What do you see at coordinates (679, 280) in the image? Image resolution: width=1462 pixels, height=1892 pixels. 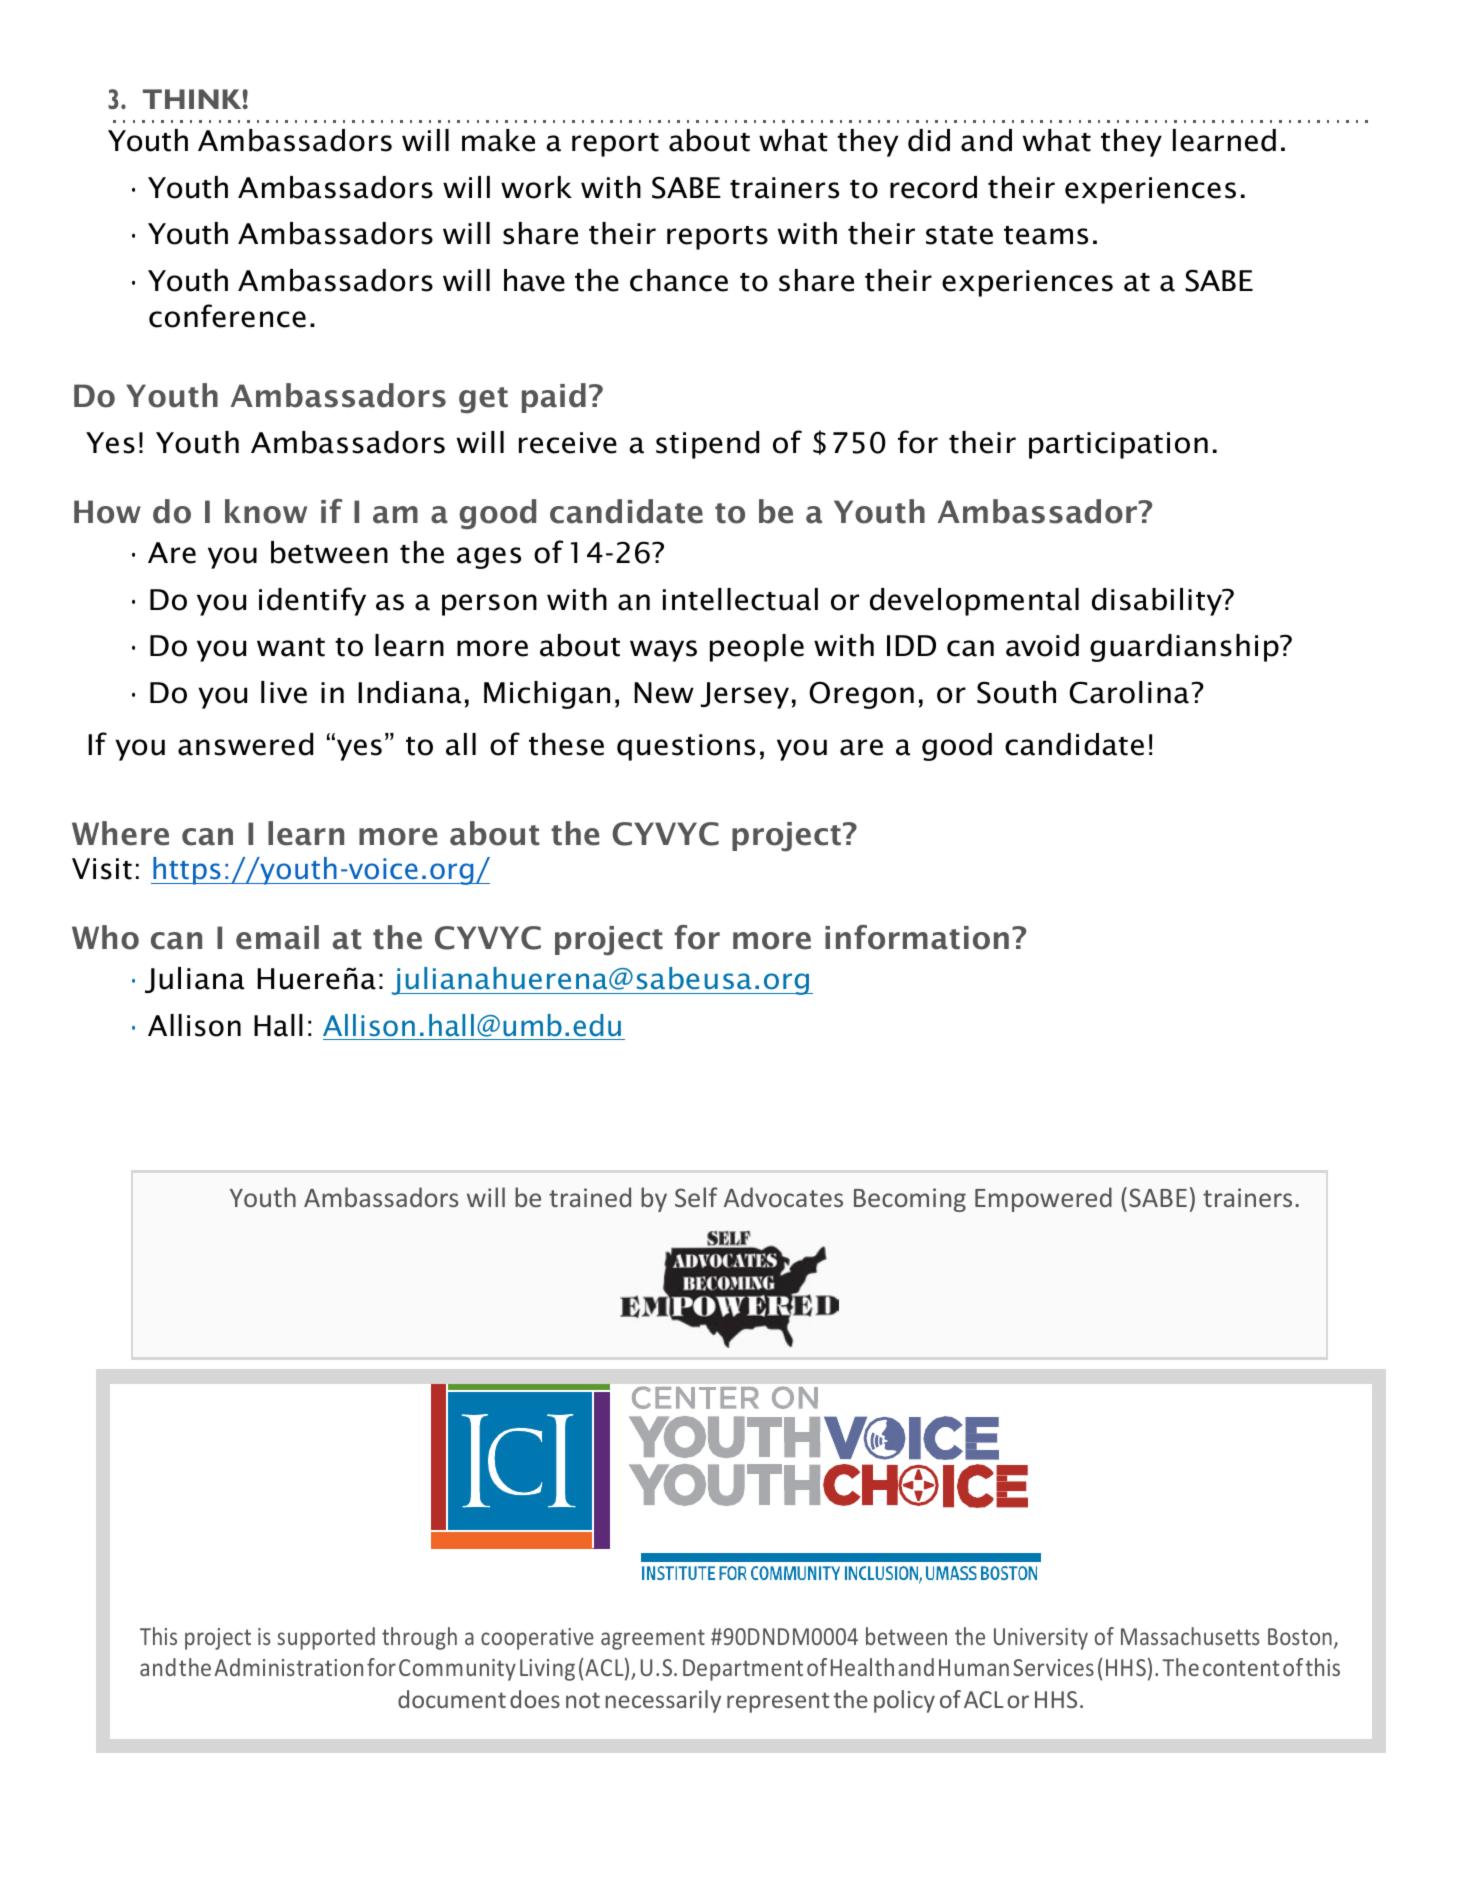 I see `chance` at bounding box center [679, 280].
